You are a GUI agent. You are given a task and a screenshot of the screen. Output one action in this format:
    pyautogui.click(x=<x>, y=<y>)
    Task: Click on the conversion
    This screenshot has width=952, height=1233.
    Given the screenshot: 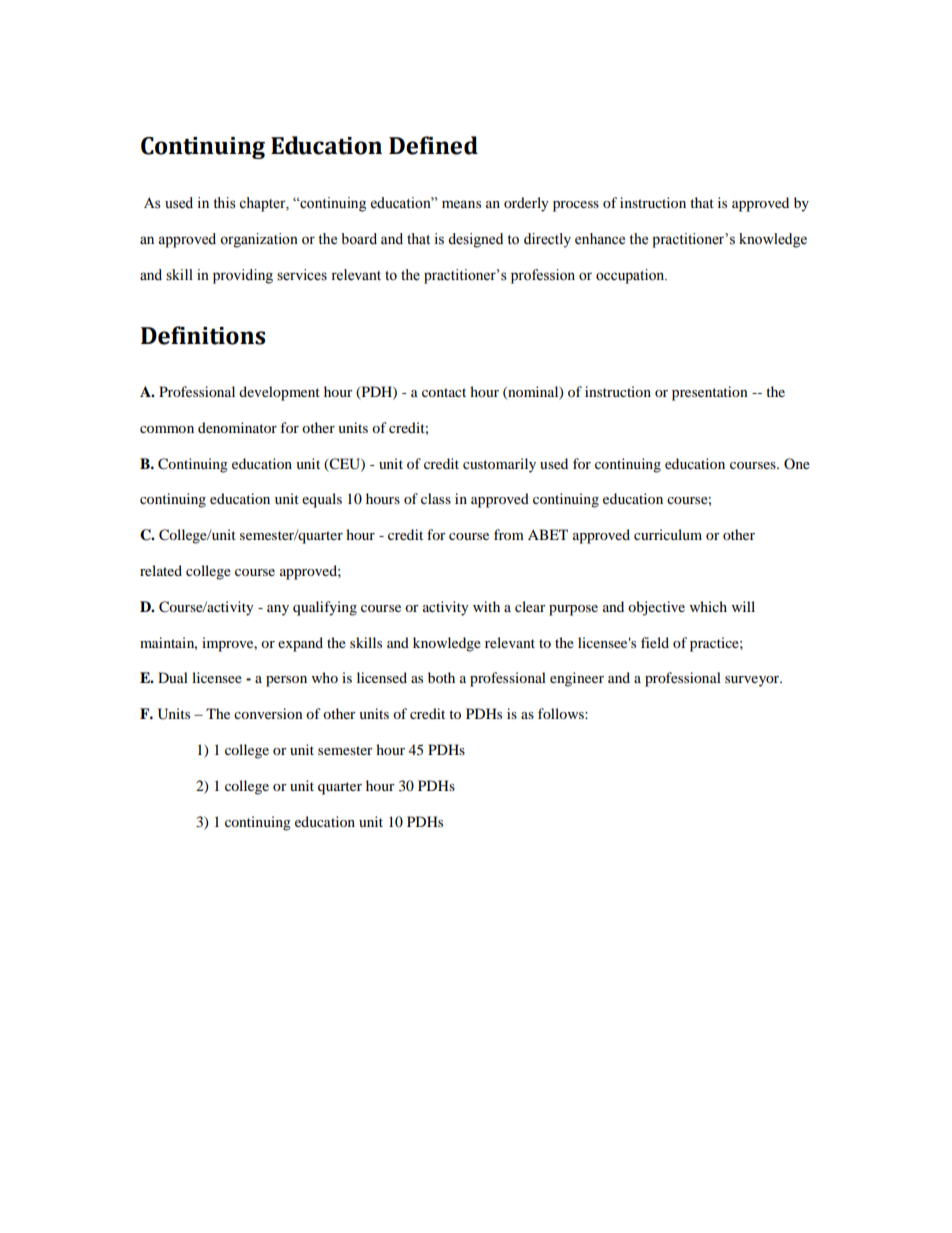 What is the action you would take?
    pyautogui.click(x=268, y=713)
